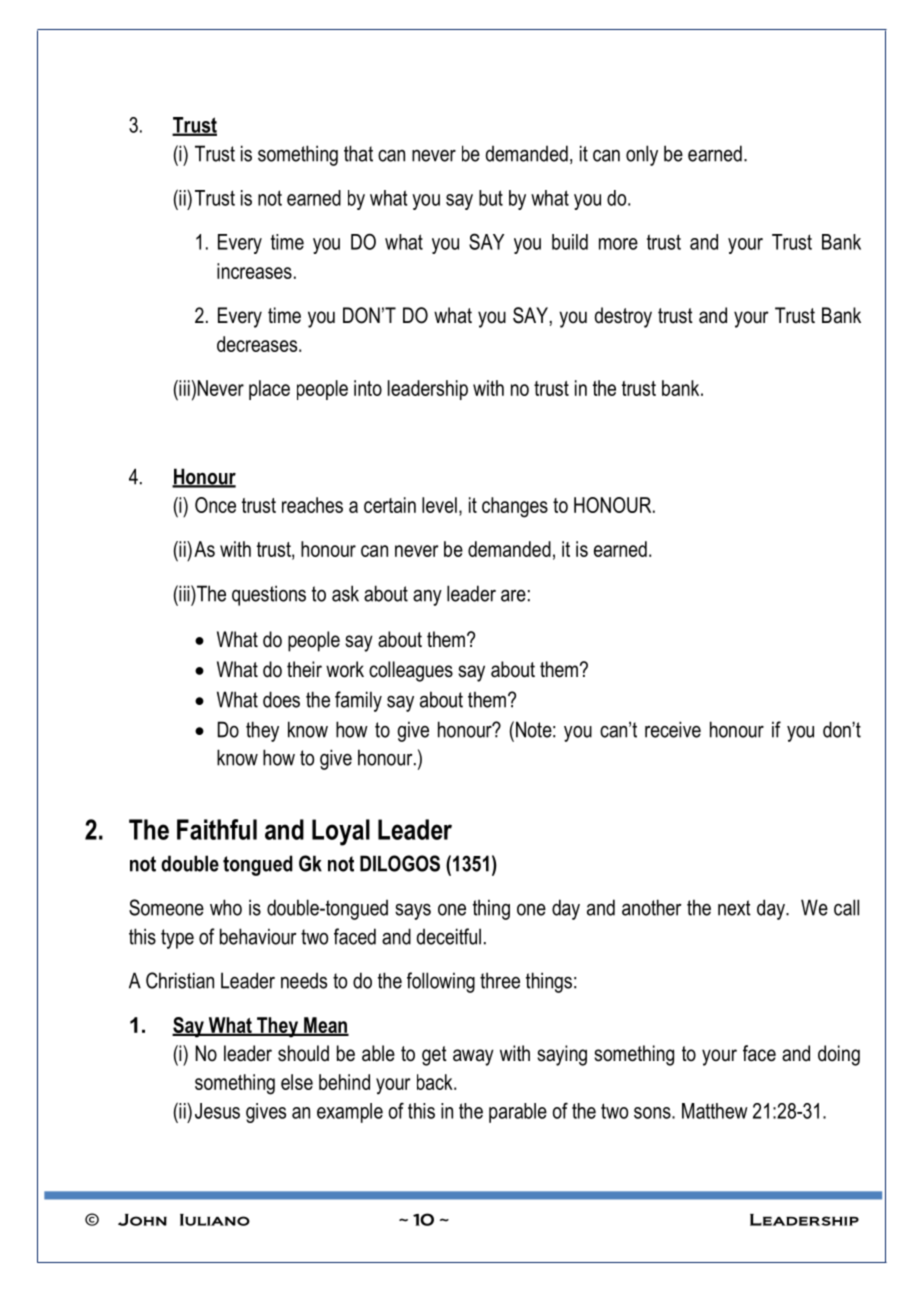 Image resolution: width=924 pixels, height=1308 pixels. What do you see at coordinates (642, 155) in the document?
I see `only` at bounding box center [642, 155].
